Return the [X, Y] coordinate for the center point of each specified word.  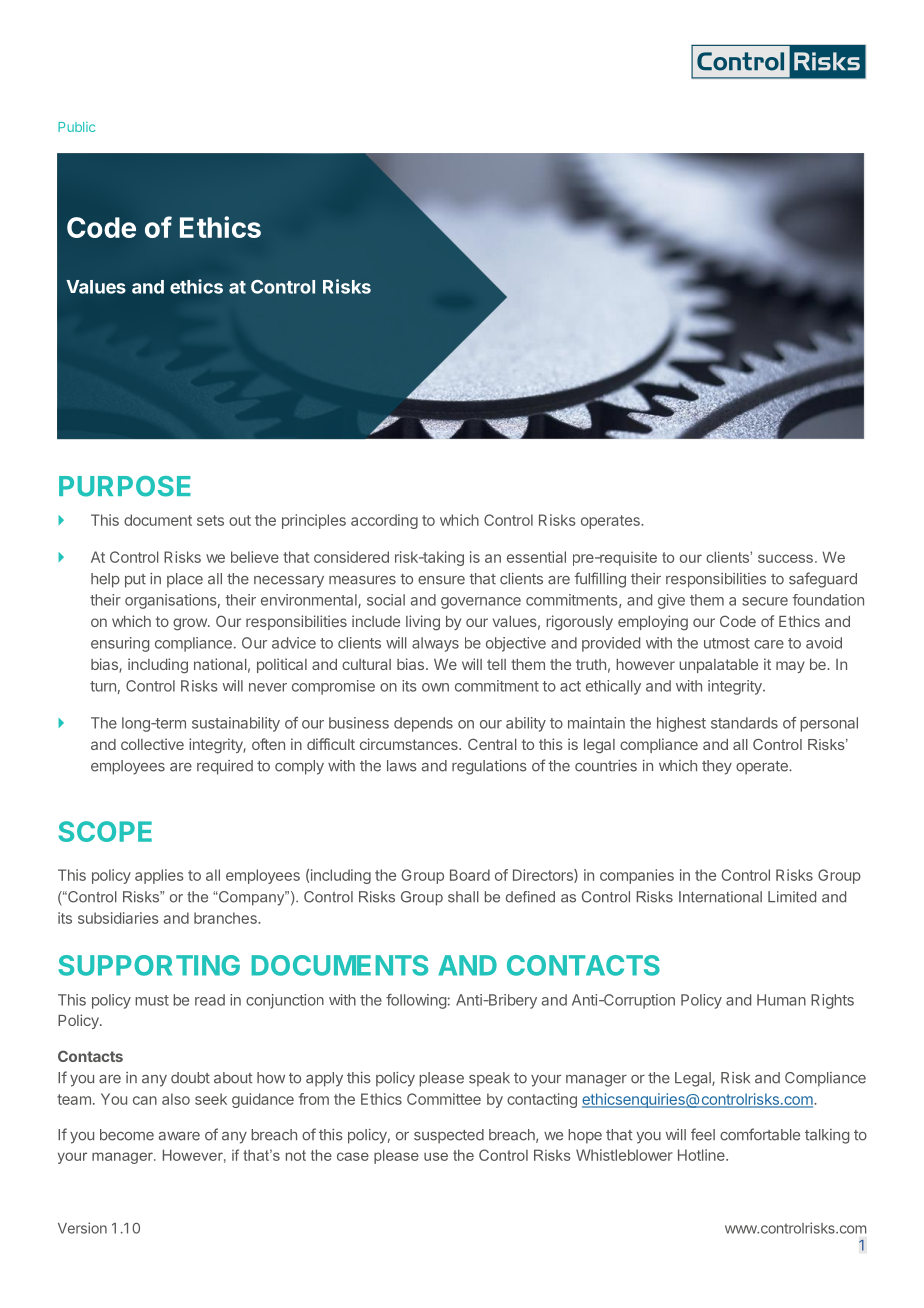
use [436, 1156]
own [435, 687]
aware [179, 1136]
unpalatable [718, 666]
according [384, 521]
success [785, 558]
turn [103, 686]
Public [76, 127]
